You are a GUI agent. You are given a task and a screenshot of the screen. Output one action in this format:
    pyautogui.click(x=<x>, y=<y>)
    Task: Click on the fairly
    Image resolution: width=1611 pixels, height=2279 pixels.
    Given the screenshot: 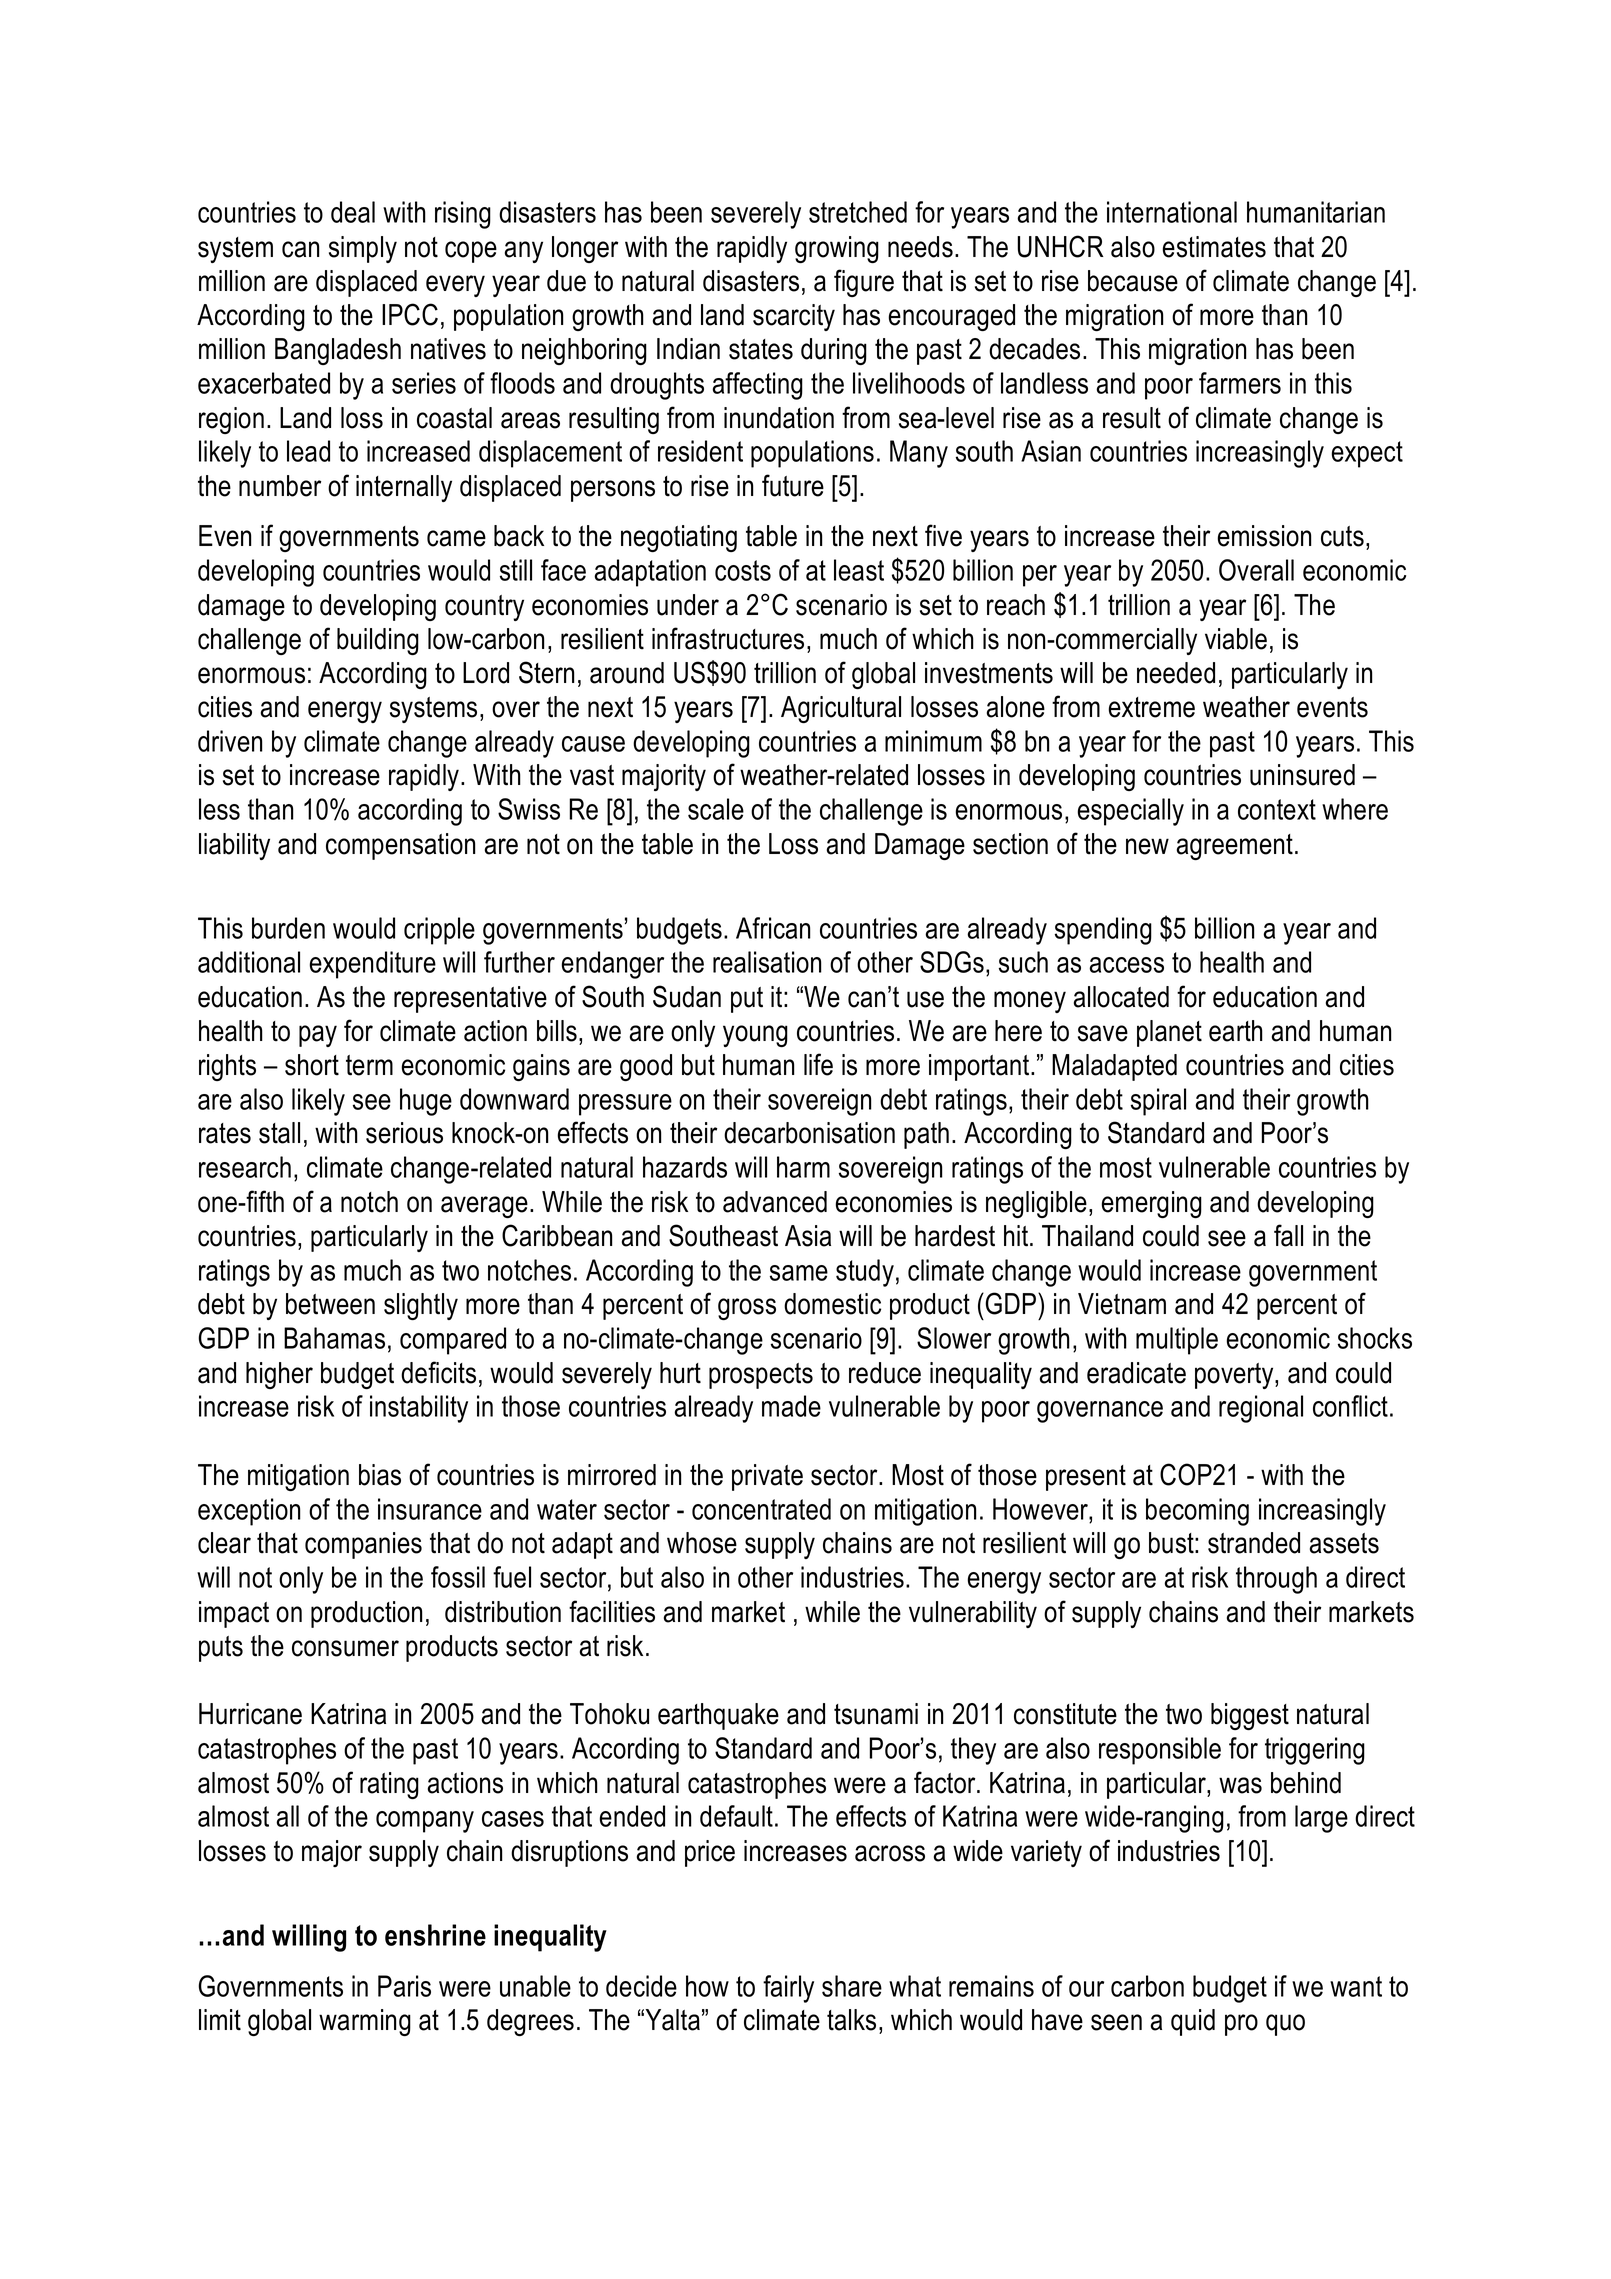 What is the action you would take?
    pyautogui.click(x=788, y=1989)
